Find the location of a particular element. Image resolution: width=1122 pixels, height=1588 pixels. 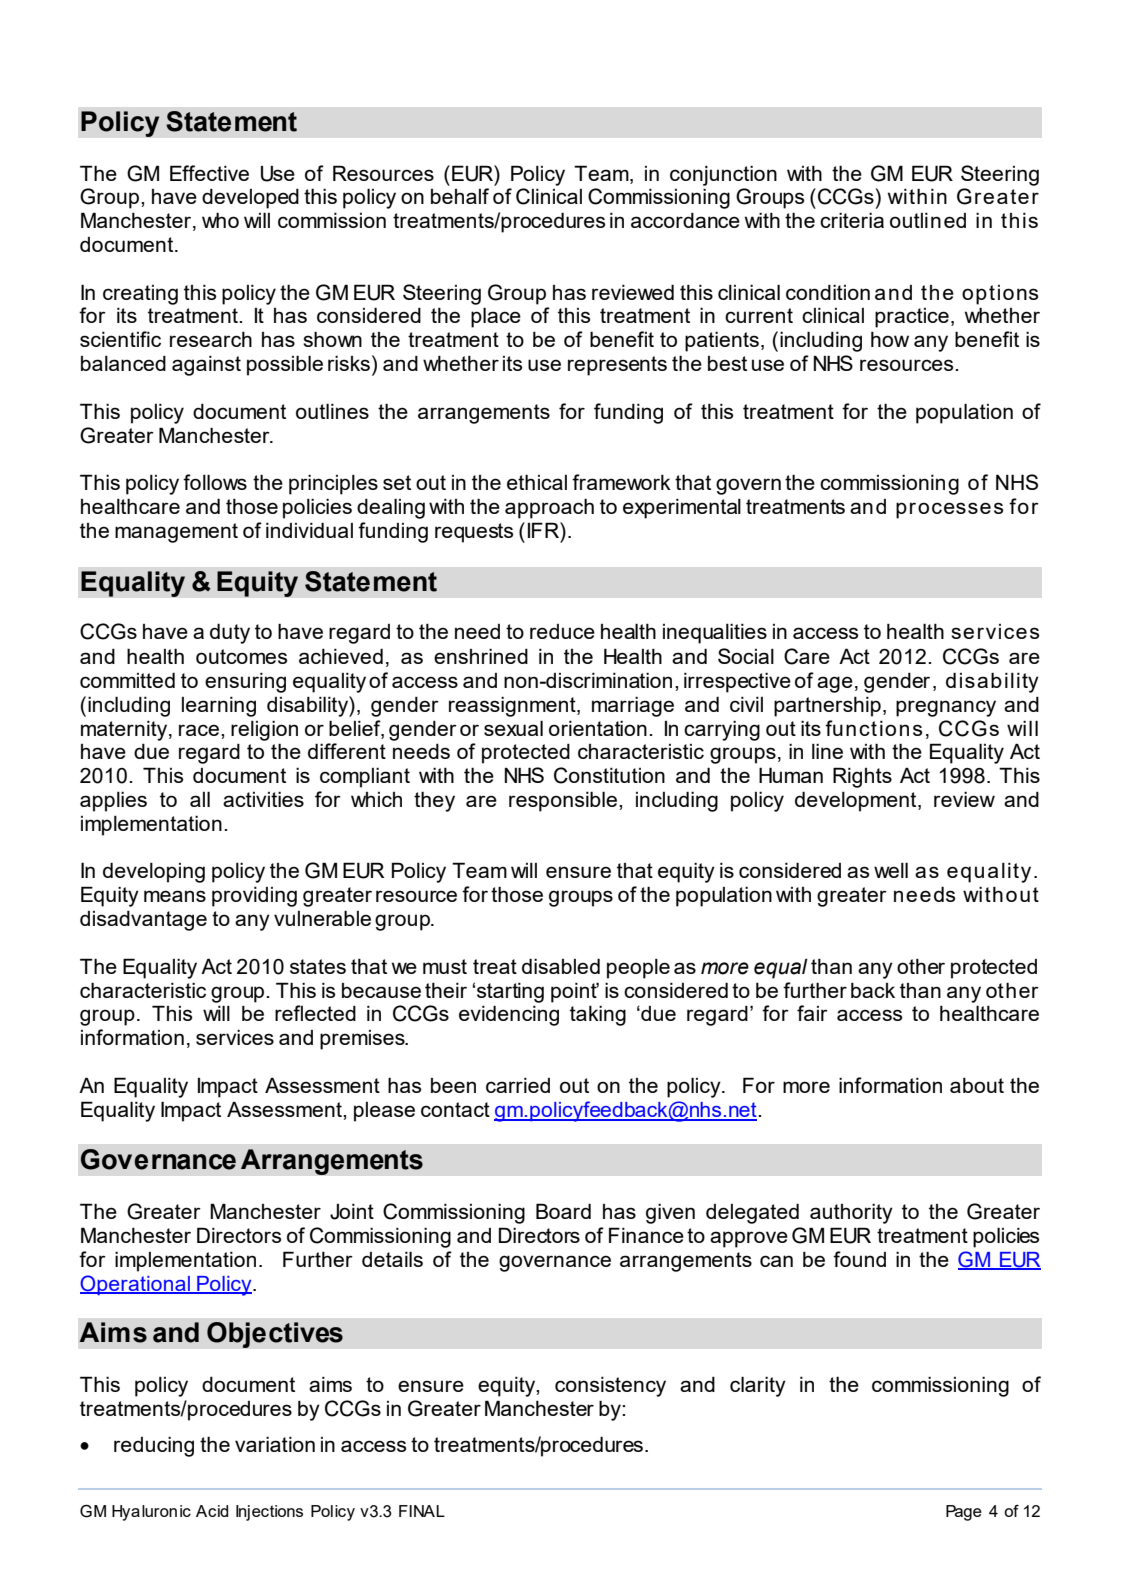

all is located at coordinates (200, 799).
